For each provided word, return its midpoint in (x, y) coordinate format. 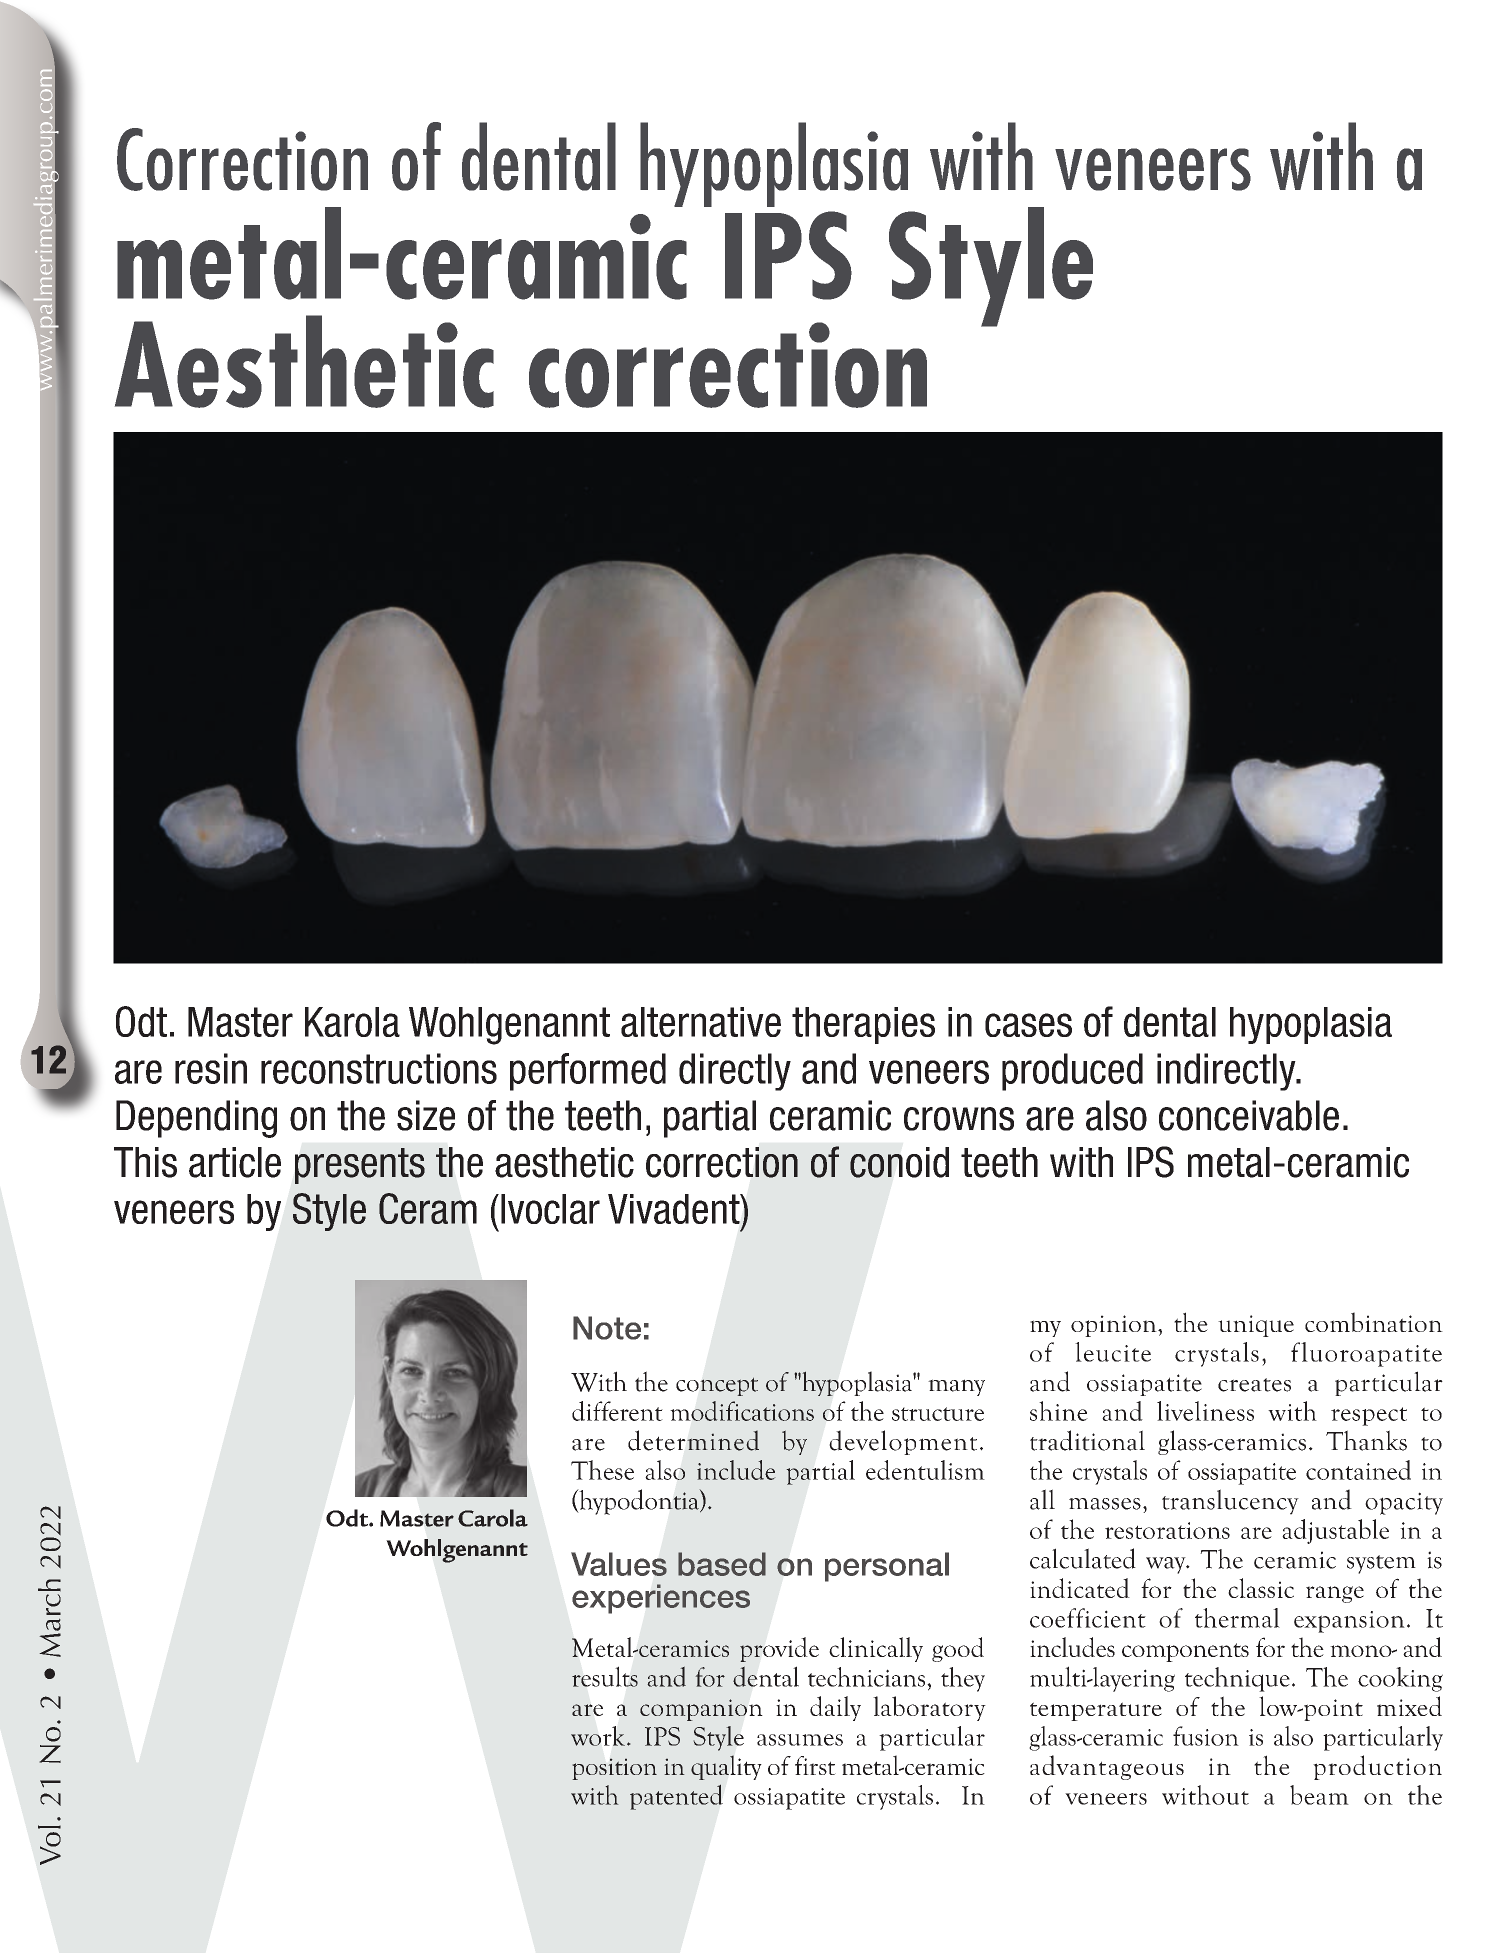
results (605, 1676)
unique (1256, 1326)
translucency (1230, 1502)
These (602, 1470)
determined (693, 1440)
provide (779, 1649)
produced (1072, 1072)
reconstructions (379, 1068)
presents (360, 1166)
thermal (1237, 1618)
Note (607, 1328)
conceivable (1249, 1115)
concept (717, 1386)
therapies (863, 1025)
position (614, 1769)
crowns (959, 1119)
